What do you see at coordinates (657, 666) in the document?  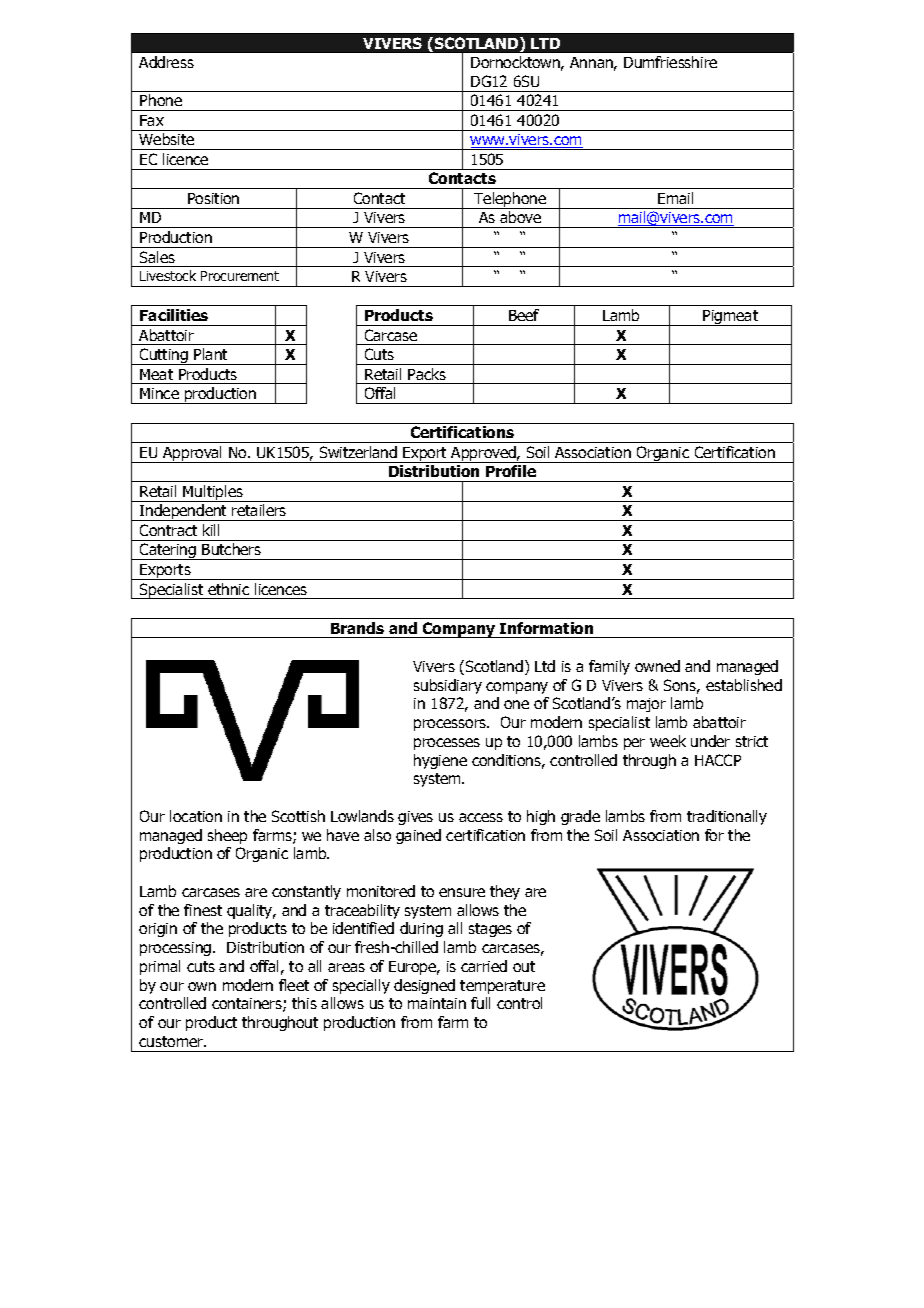 I see `owned` at bounding box center [657, 666].
